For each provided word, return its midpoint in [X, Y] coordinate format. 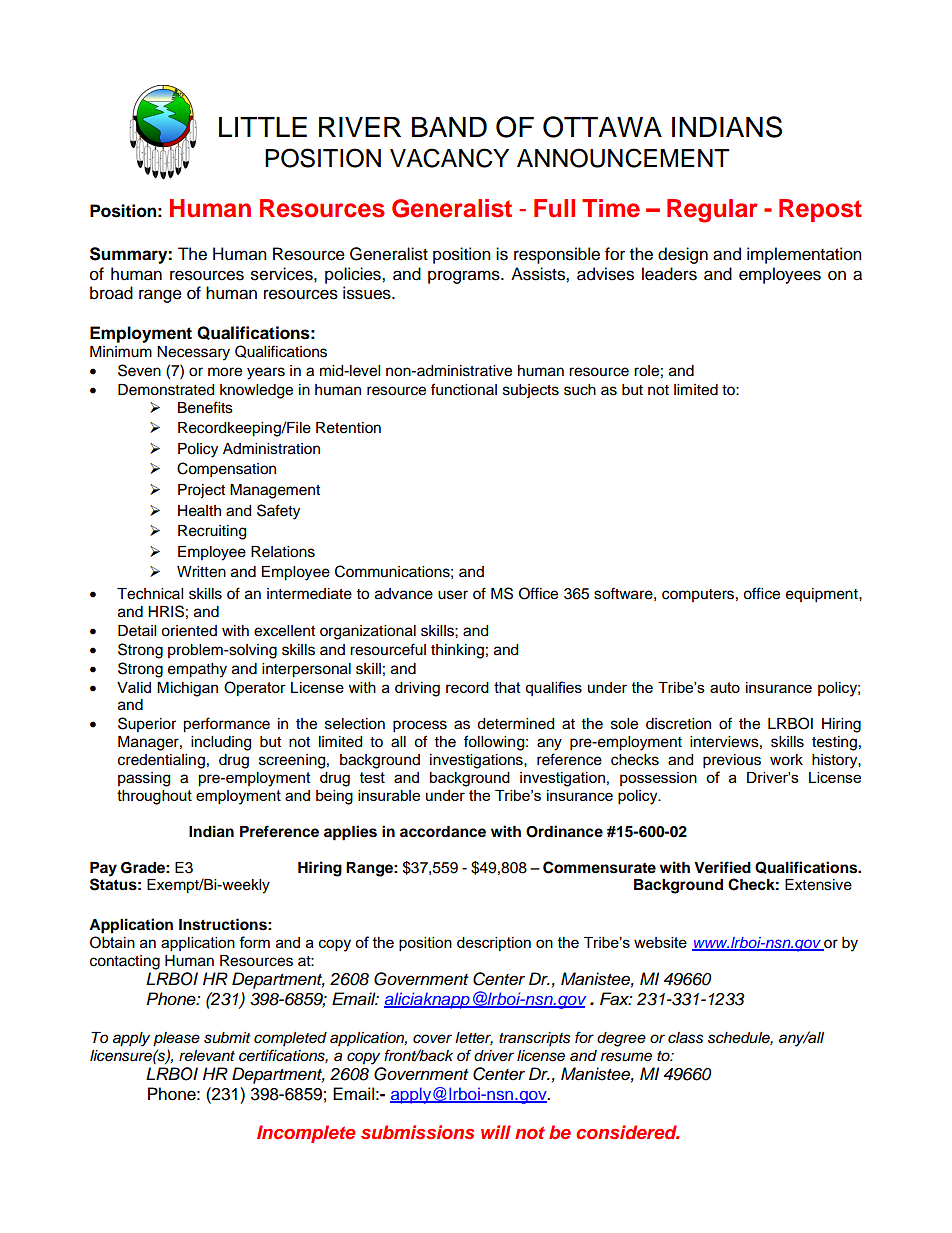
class [686, 1038]
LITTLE [263, 127]
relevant [207, 1056]
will [496, 1132]
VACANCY [449, 158]
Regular [712, 211]
